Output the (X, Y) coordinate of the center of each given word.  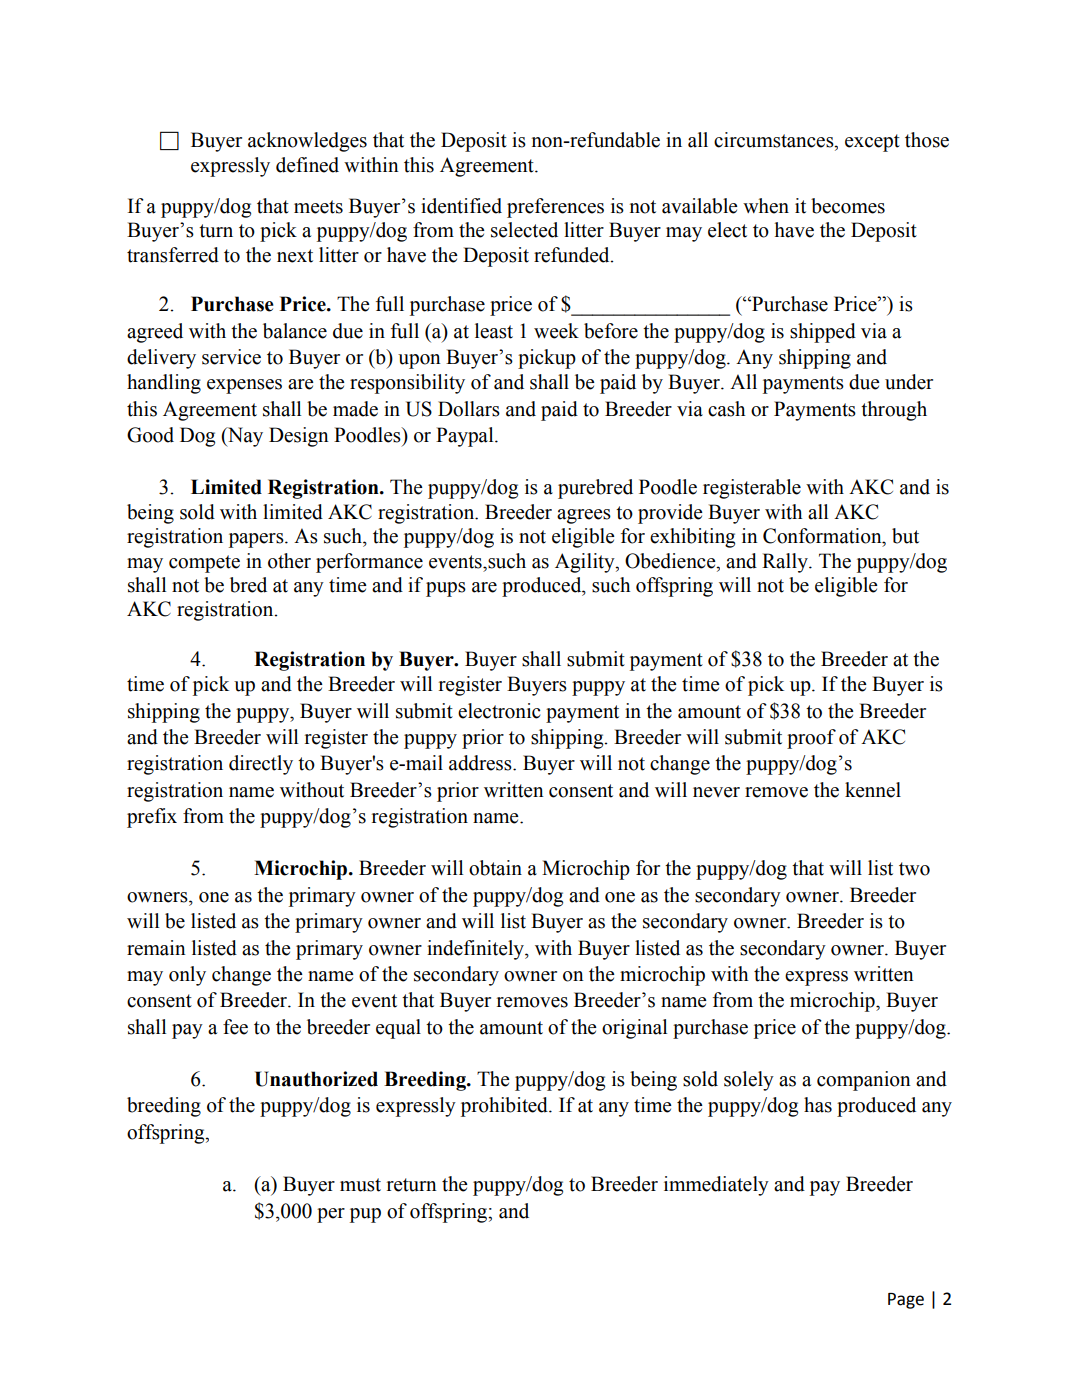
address (481, 763)
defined (307, 165)
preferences (555, 208)
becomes (848, 206)
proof (811, 739)
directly (261, 765)
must (360, 1185)
